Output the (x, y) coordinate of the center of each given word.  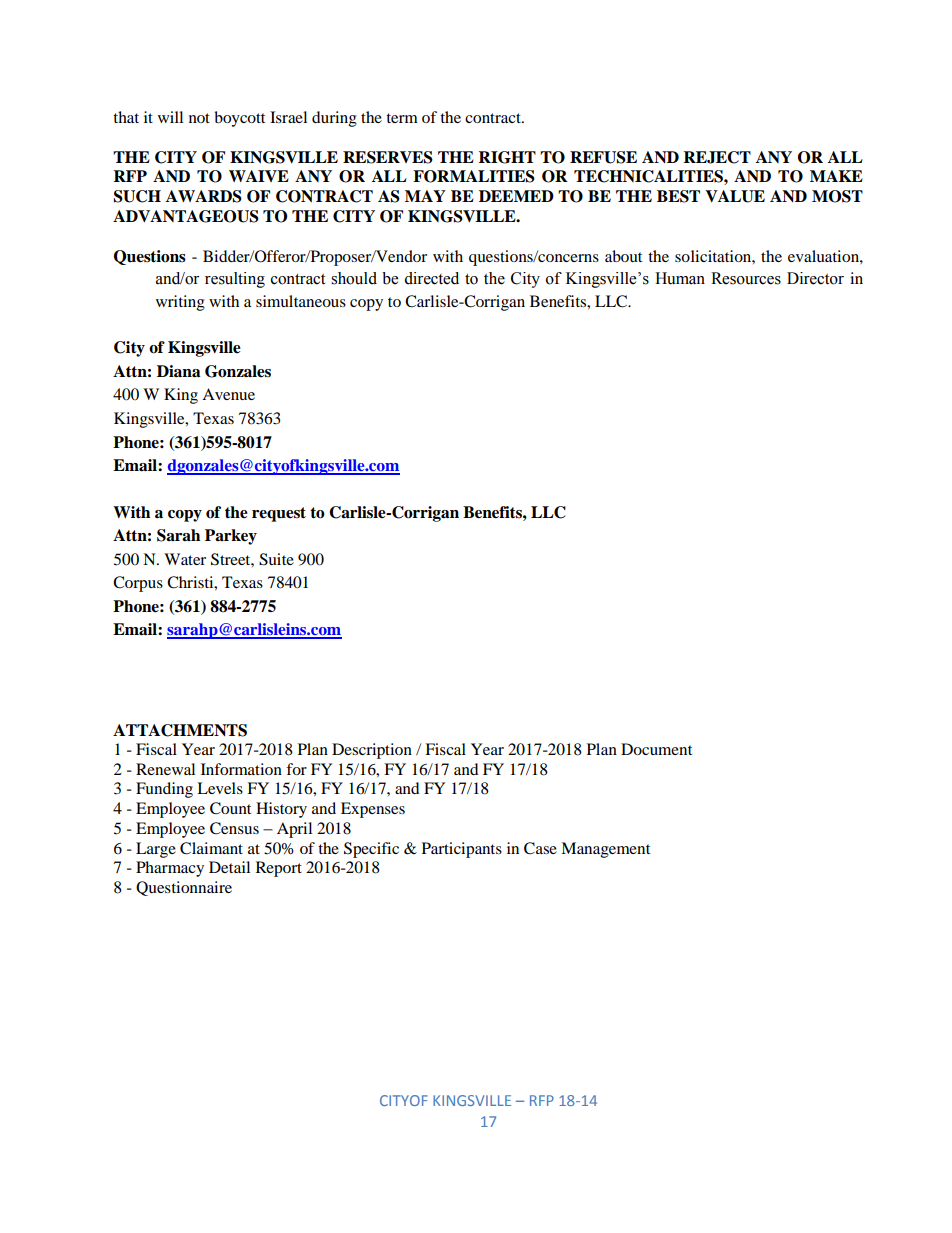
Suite (276, 559)
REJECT (717, 157)
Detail (229, 867)
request (279, 514)
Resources (746, 278)
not (199, 118)
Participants (462, 850)
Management (605, 850)
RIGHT (507, 157)
